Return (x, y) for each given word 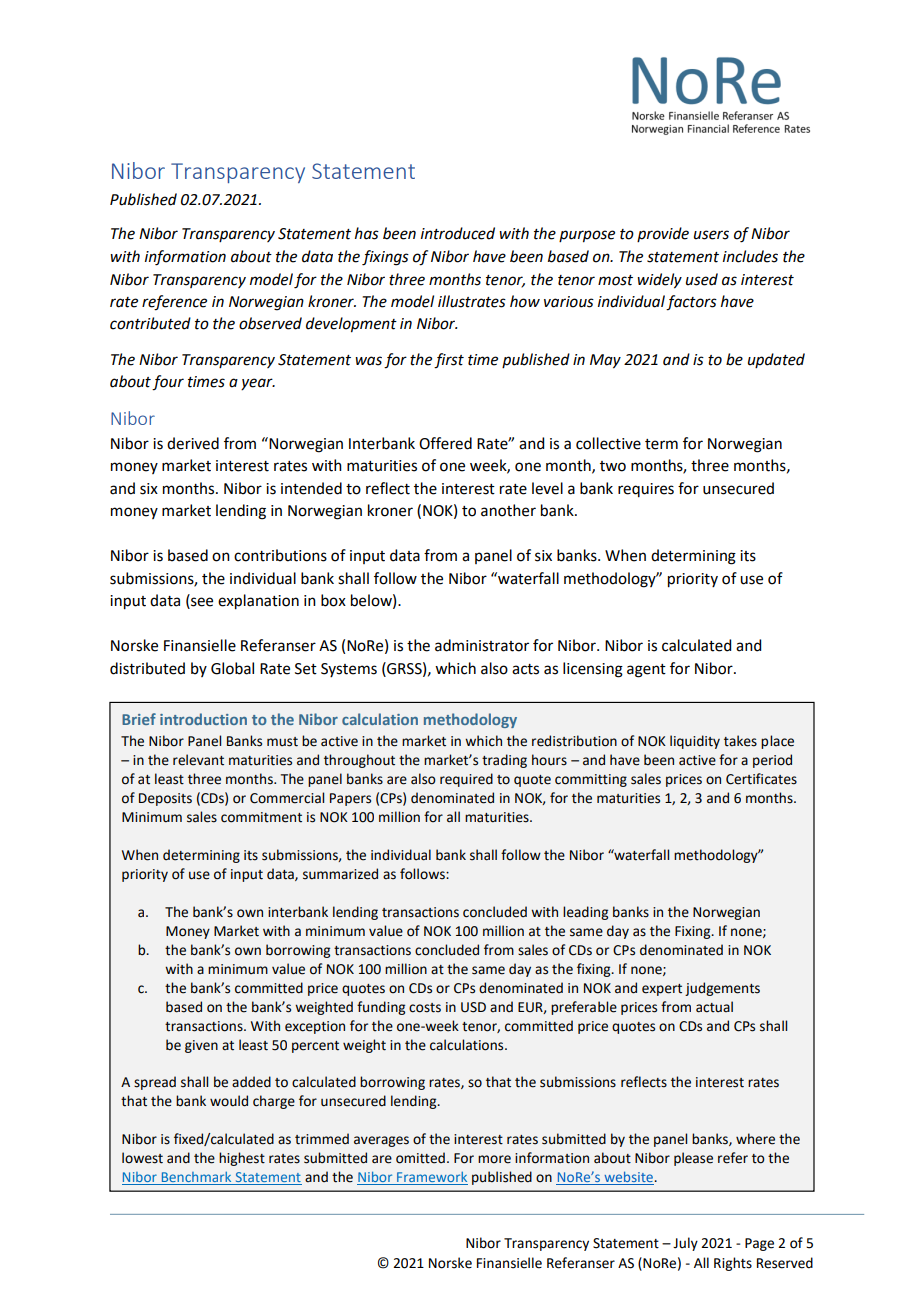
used (702, 279)
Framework (431, 1178)
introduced (458, 233)
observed (270, 323)
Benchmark (196, 1178)
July (685, 1244)
